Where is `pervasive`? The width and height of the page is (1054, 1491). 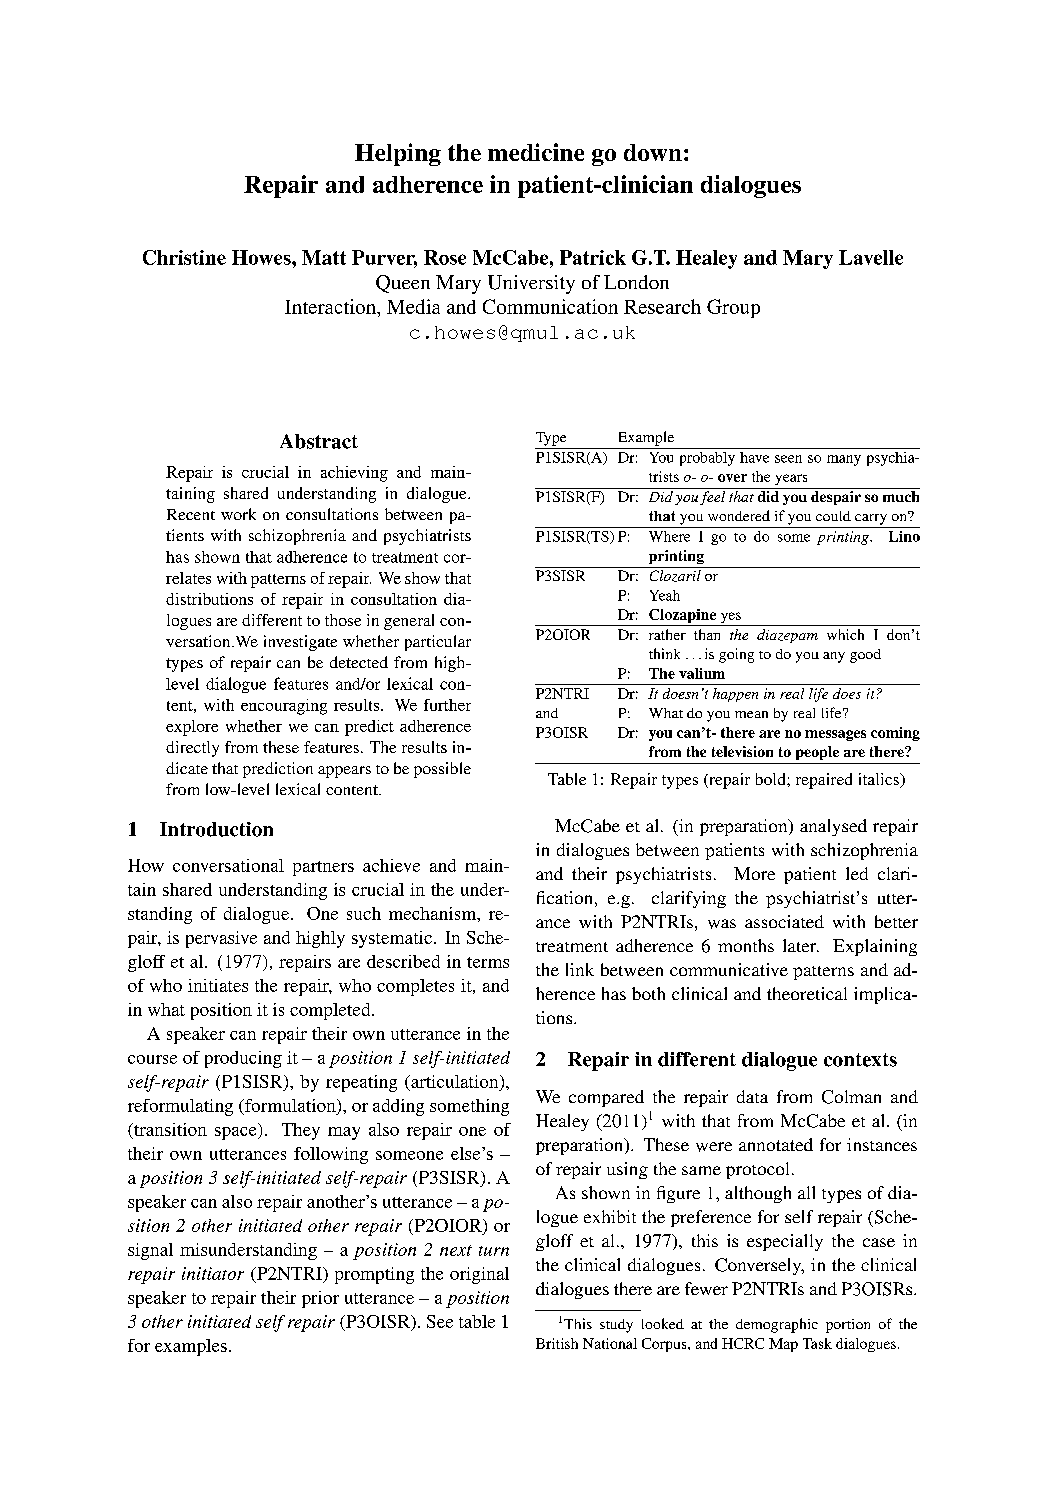 pervasive is located at coordinates (221, 939).
